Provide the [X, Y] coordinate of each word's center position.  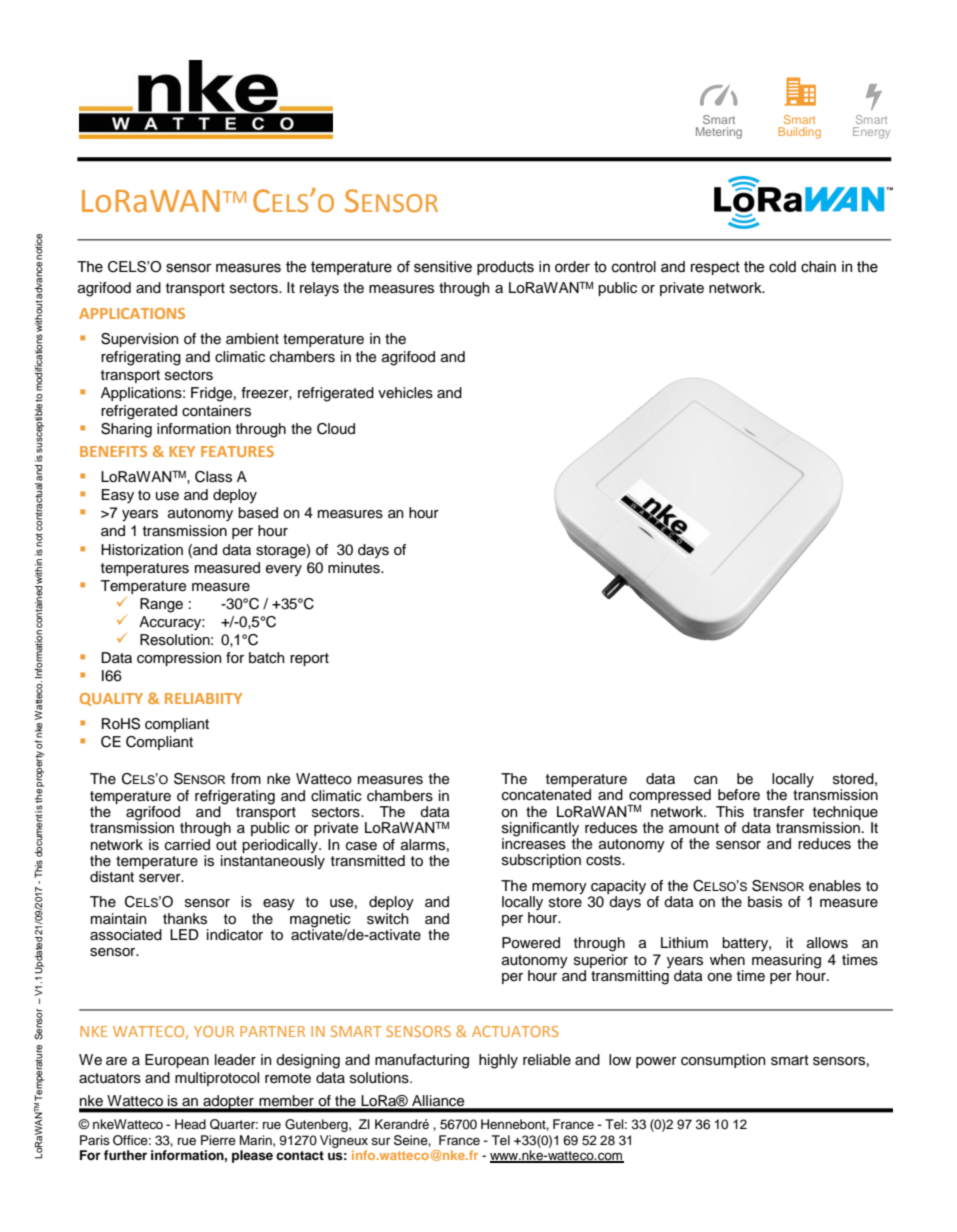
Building [799, 133]
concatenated [546, 795]
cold [782, 267]
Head [190, 1124]
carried [187, 845]
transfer [778, 812]
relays [319, 289]
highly [498, 1061]
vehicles [405, 393]
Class [213, 477]
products [505, 268]
